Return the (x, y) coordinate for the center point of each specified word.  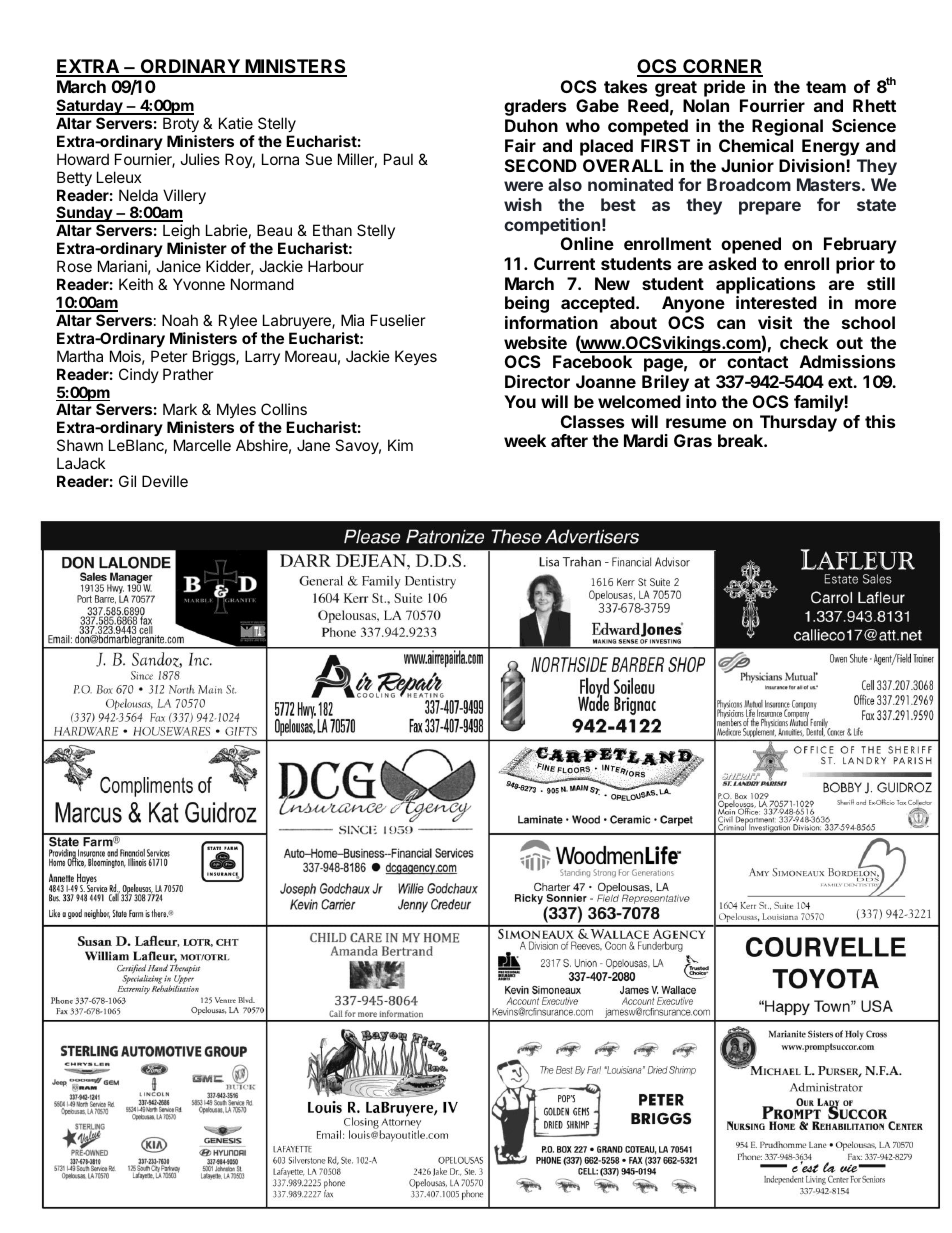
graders (535, 107)
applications (765, 285)
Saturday (90, 107)
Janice (178, 266)
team (826, 87)
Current (564, 263)
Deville (165, 481)
